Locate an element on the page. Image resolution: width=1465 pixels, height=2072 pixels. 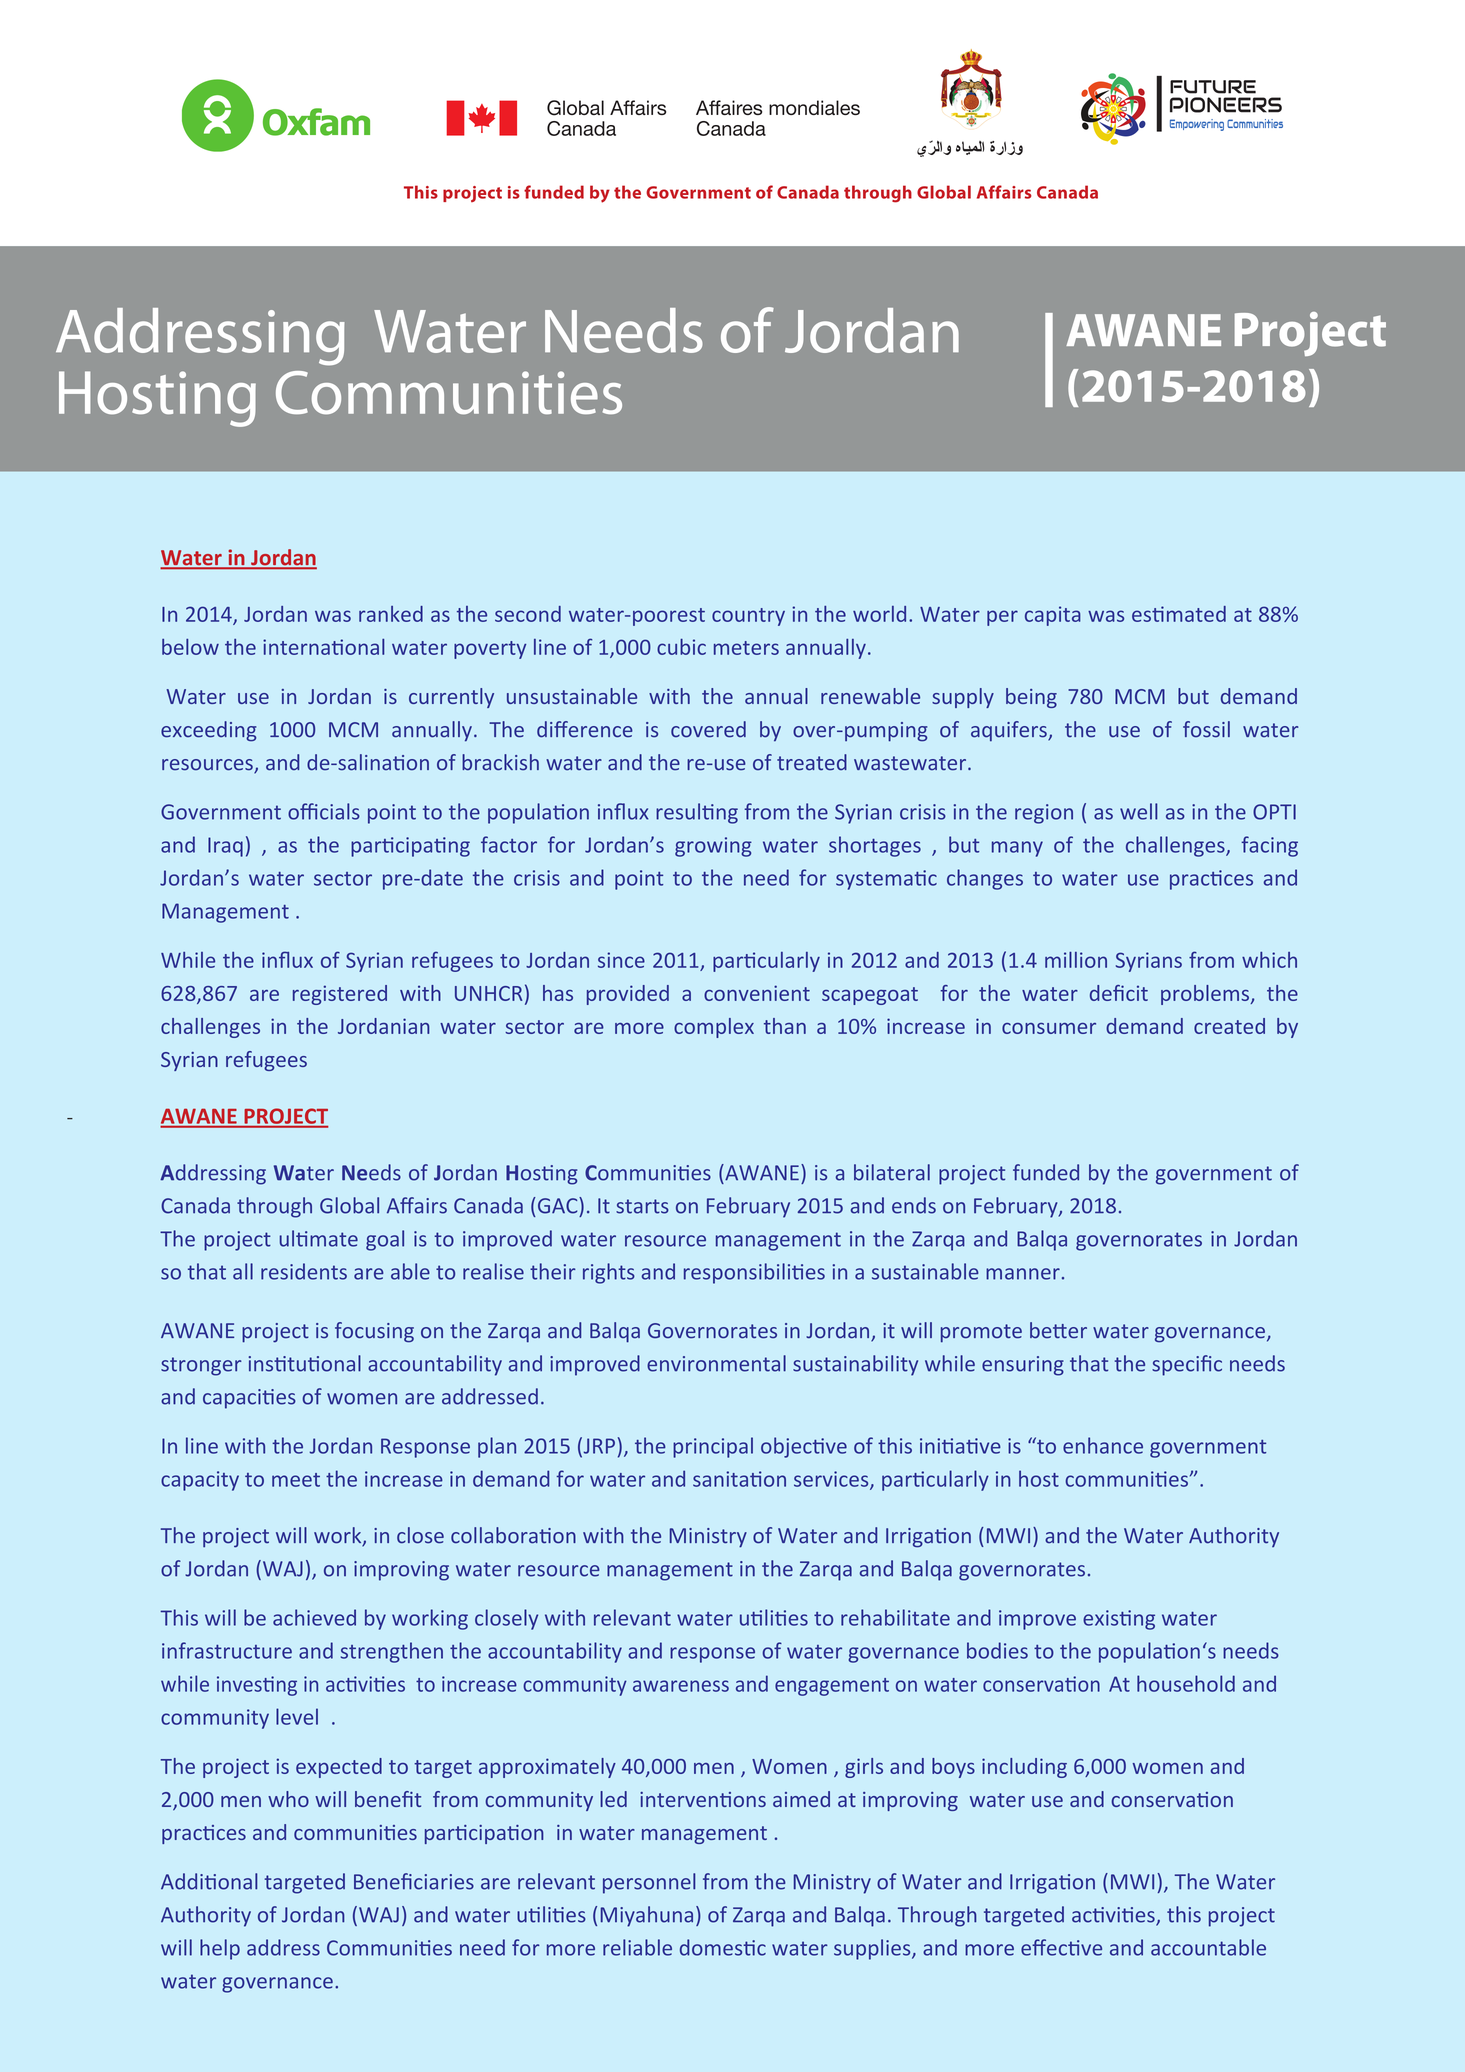
complex is located at coordinates (714, 1028).
